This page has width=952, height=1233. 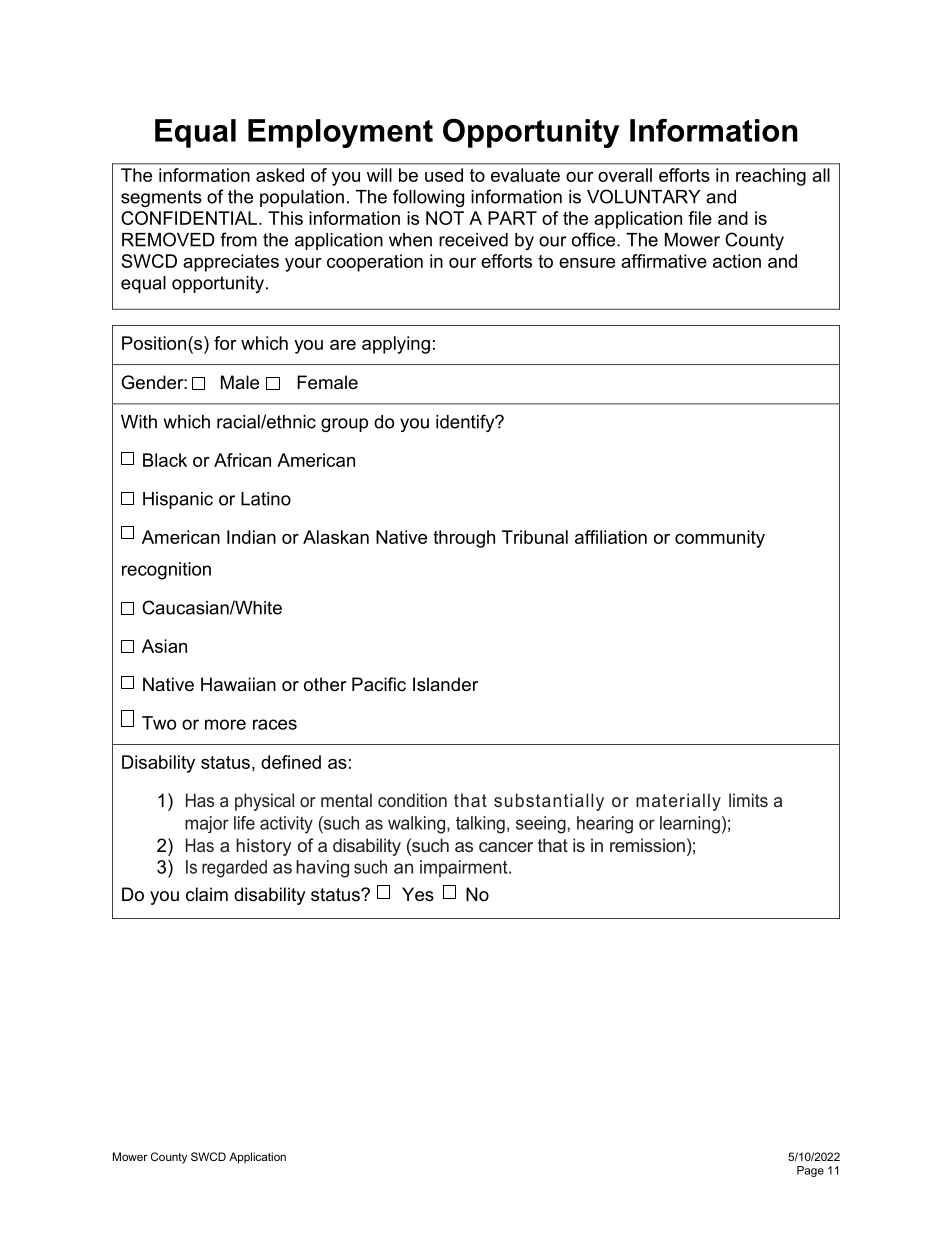 I want to click on Hawaiian, so click(x=238, y=684).
